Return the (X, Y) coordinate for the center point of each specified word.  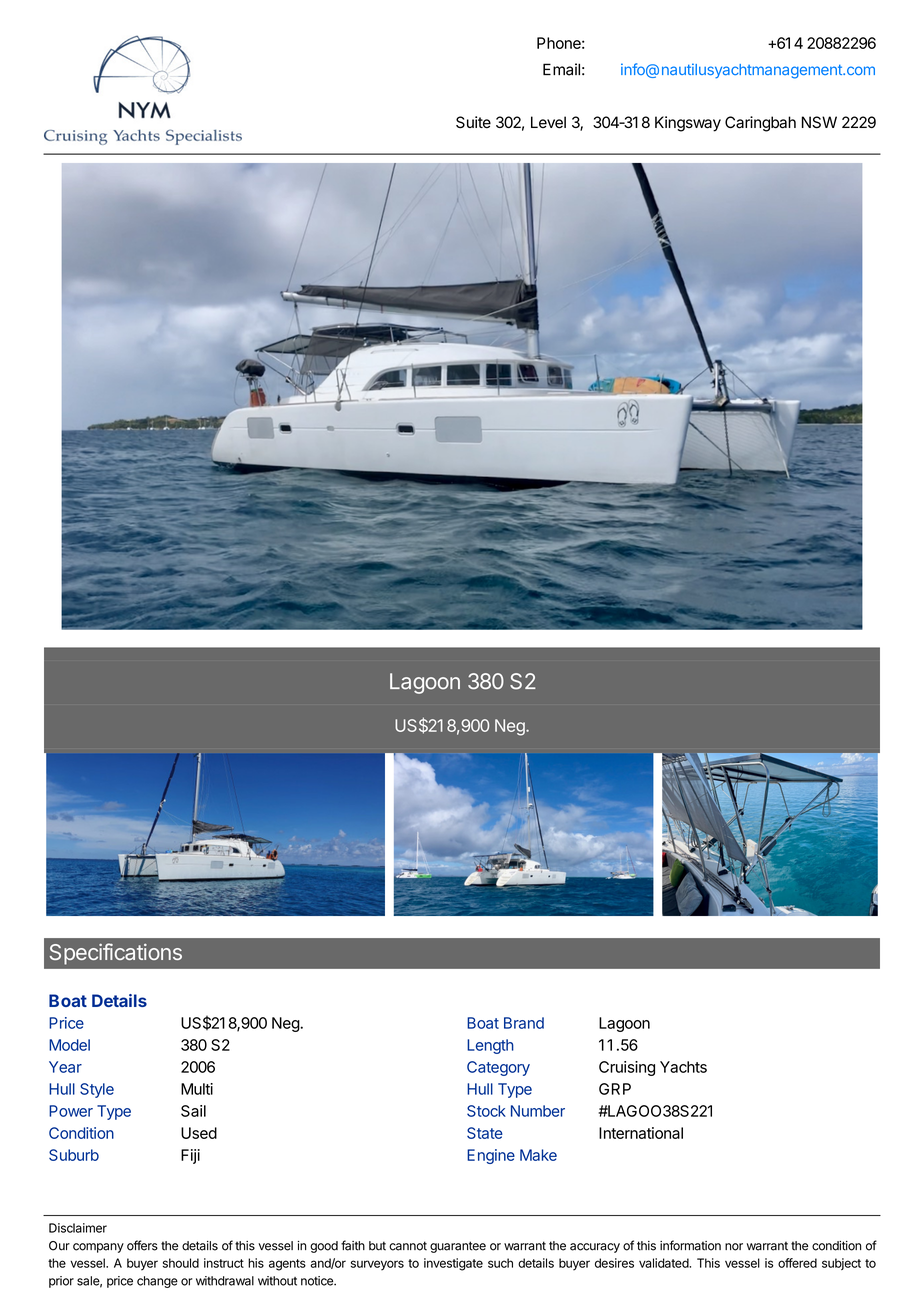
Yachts (683, 1067)
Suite (473, 122)
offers (142, 1245)
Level (548, 122)
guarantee (458, 1247)
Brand (524, 1023)
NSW (819, 122)
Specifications (116, 954)
